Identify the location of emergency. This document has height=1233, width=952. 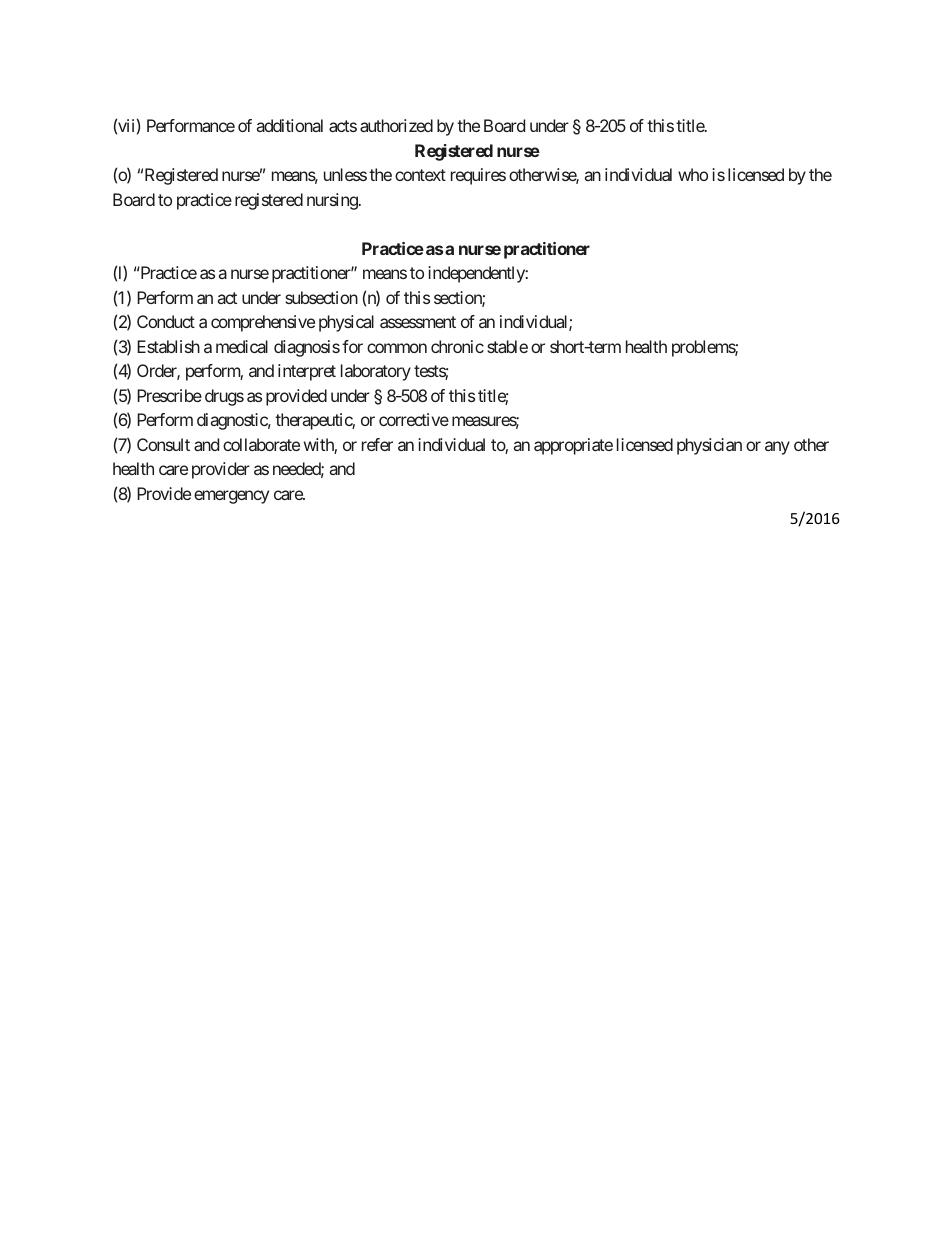
(231, 497).
